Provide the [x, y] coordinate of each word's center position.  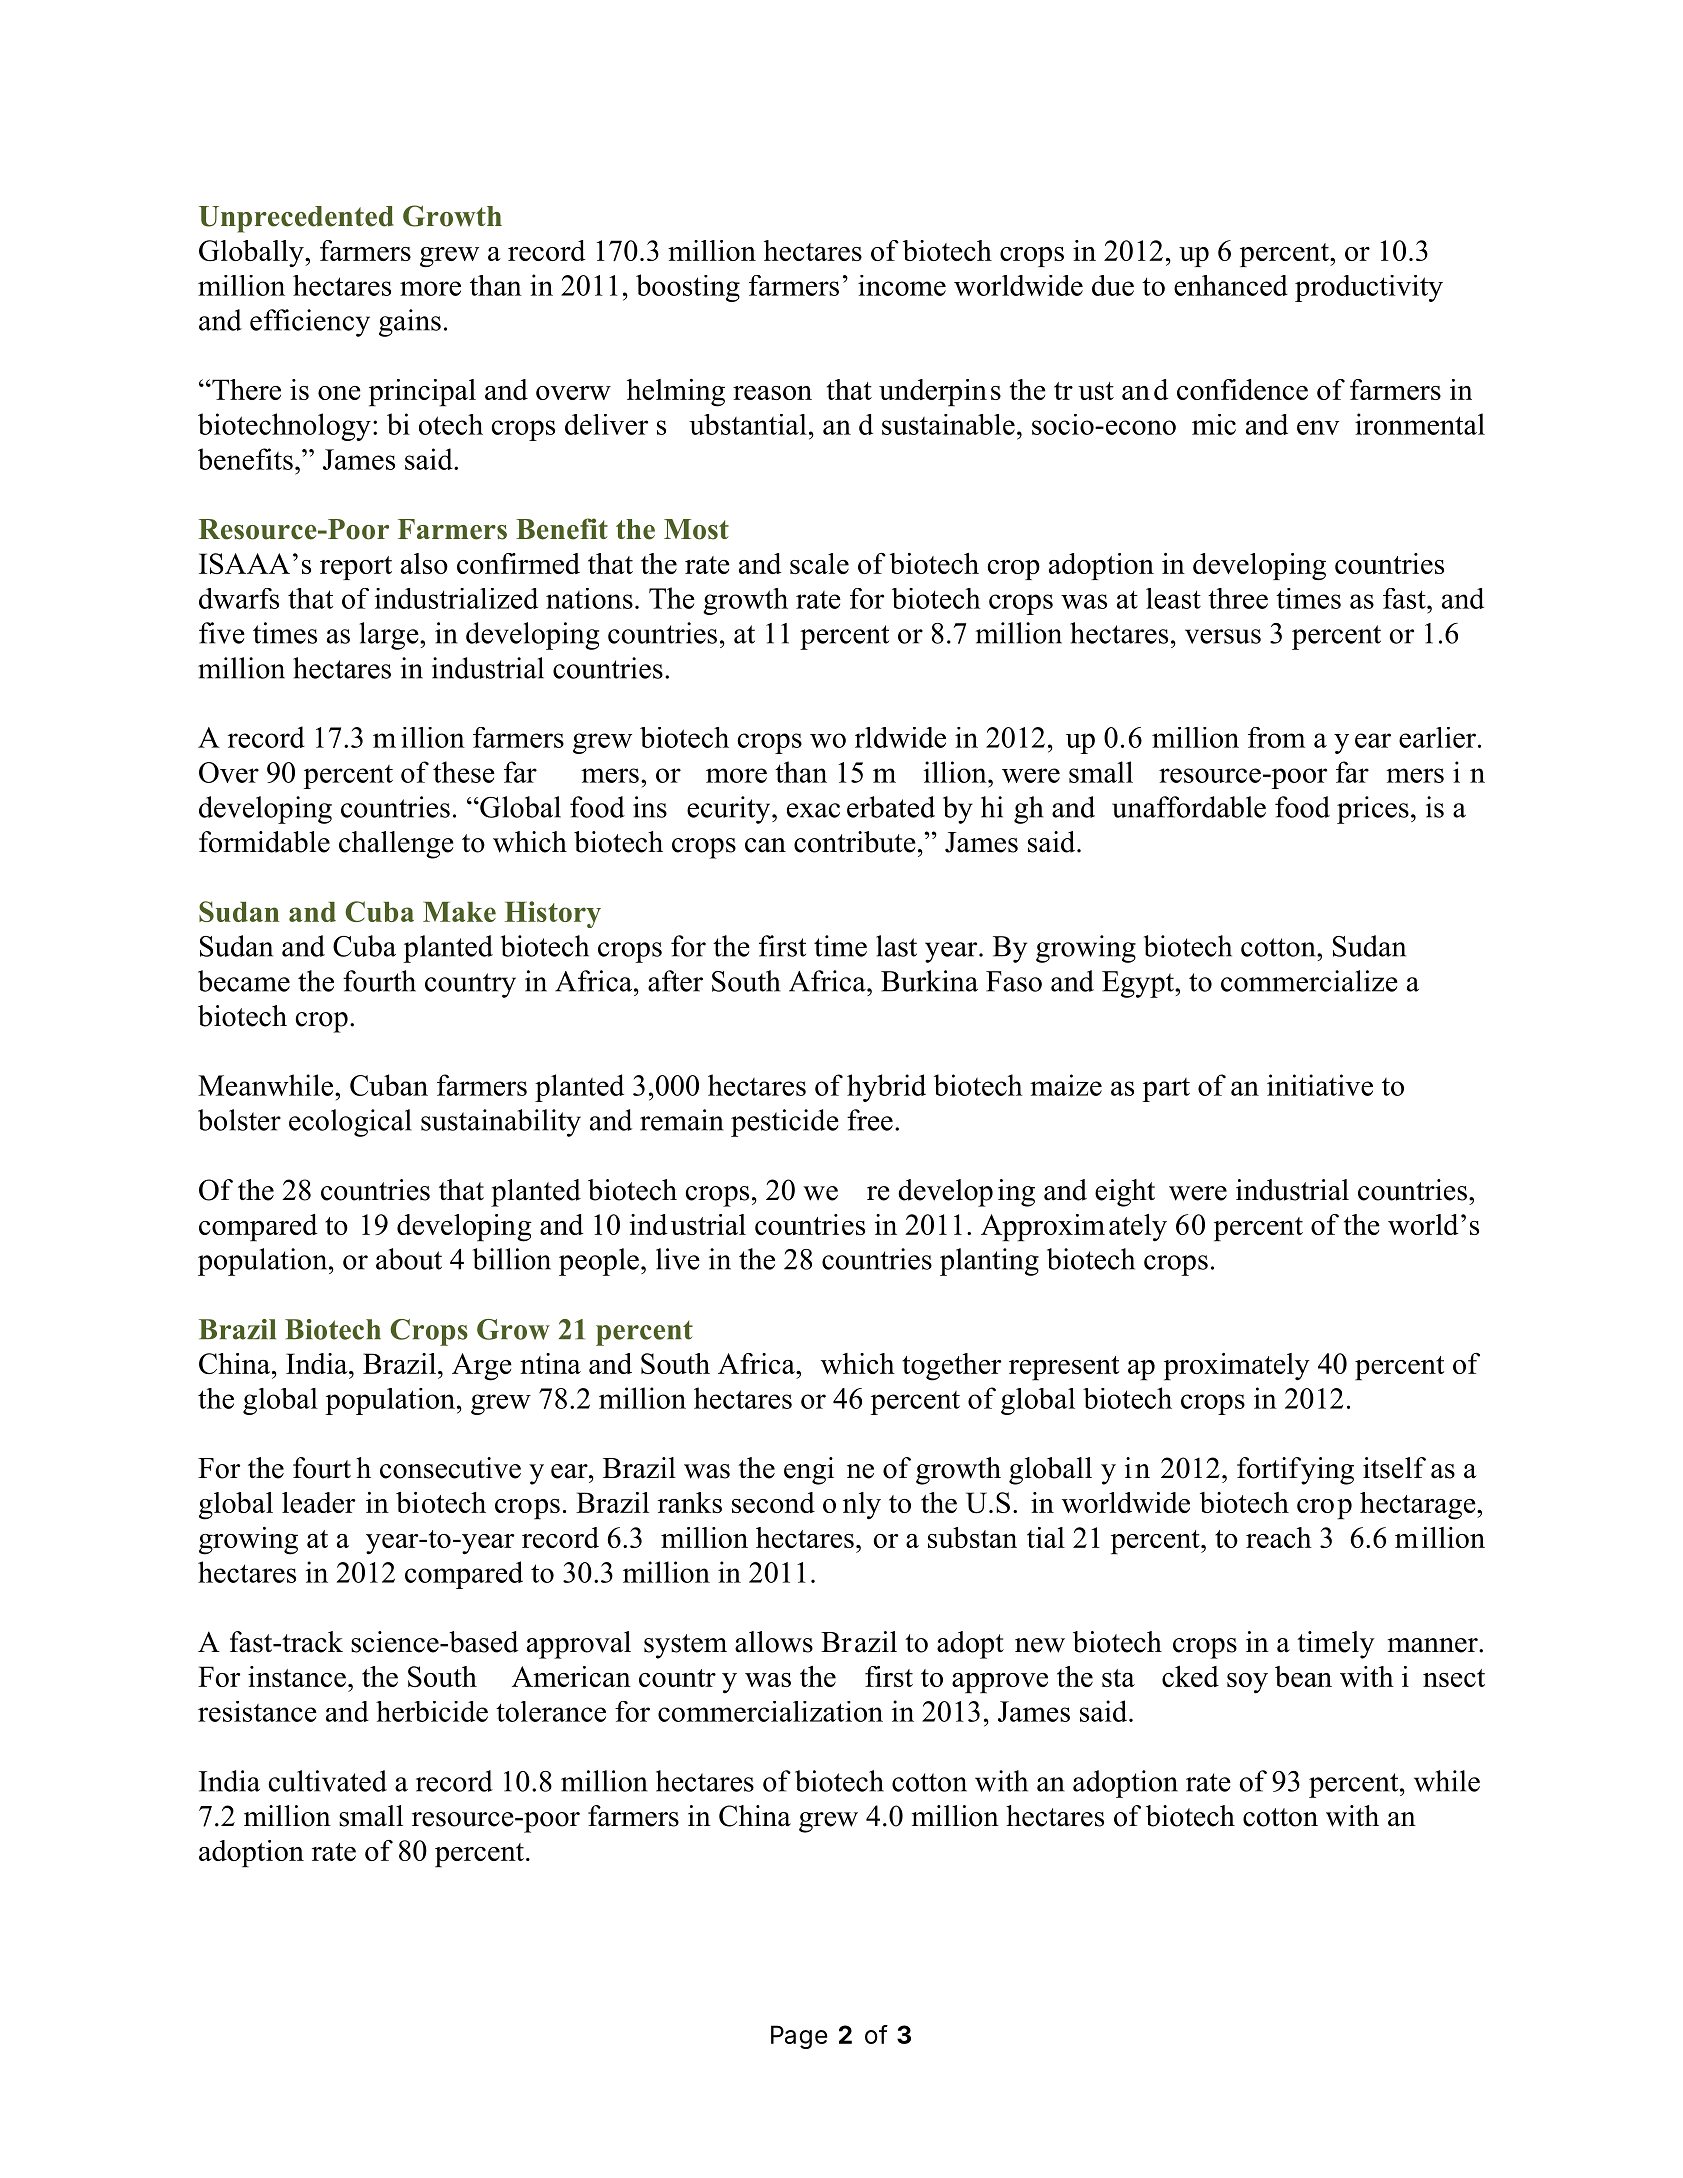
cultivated [327, 1781]
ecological [350, 1123]
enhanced [1231, 285]
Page [799, 2037]
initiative [1320, 1085]
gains [410, 323]
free [870, 1120]
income [902, 285]
